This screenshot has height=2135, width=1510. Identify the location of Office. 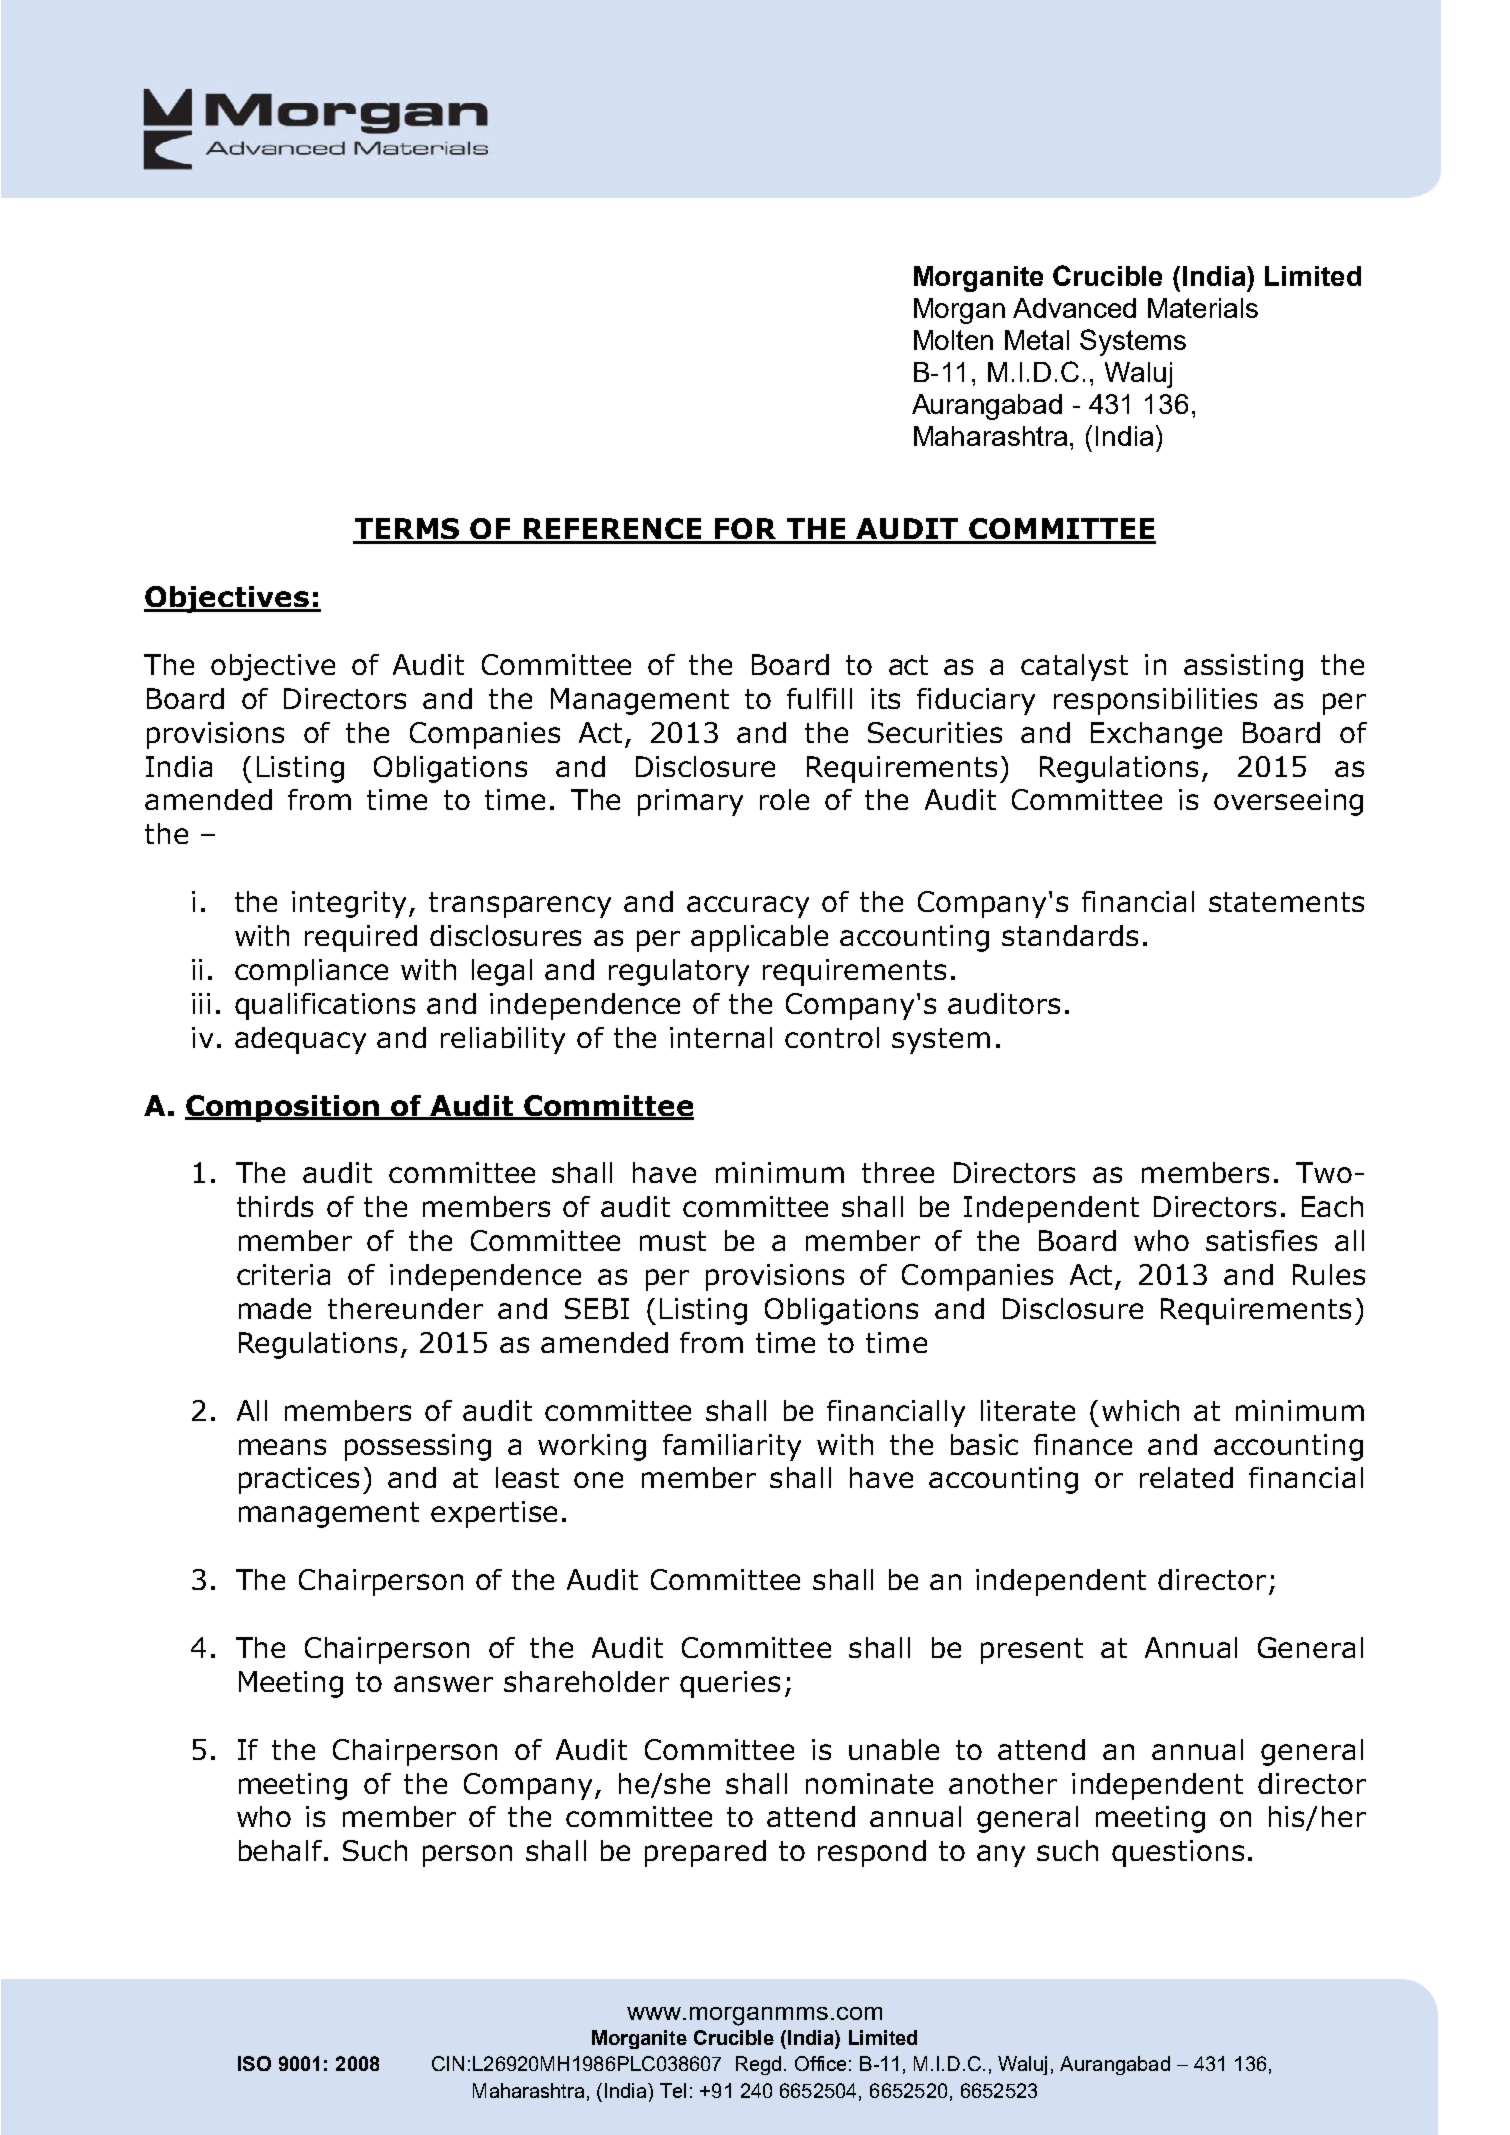
(820, 2063).
